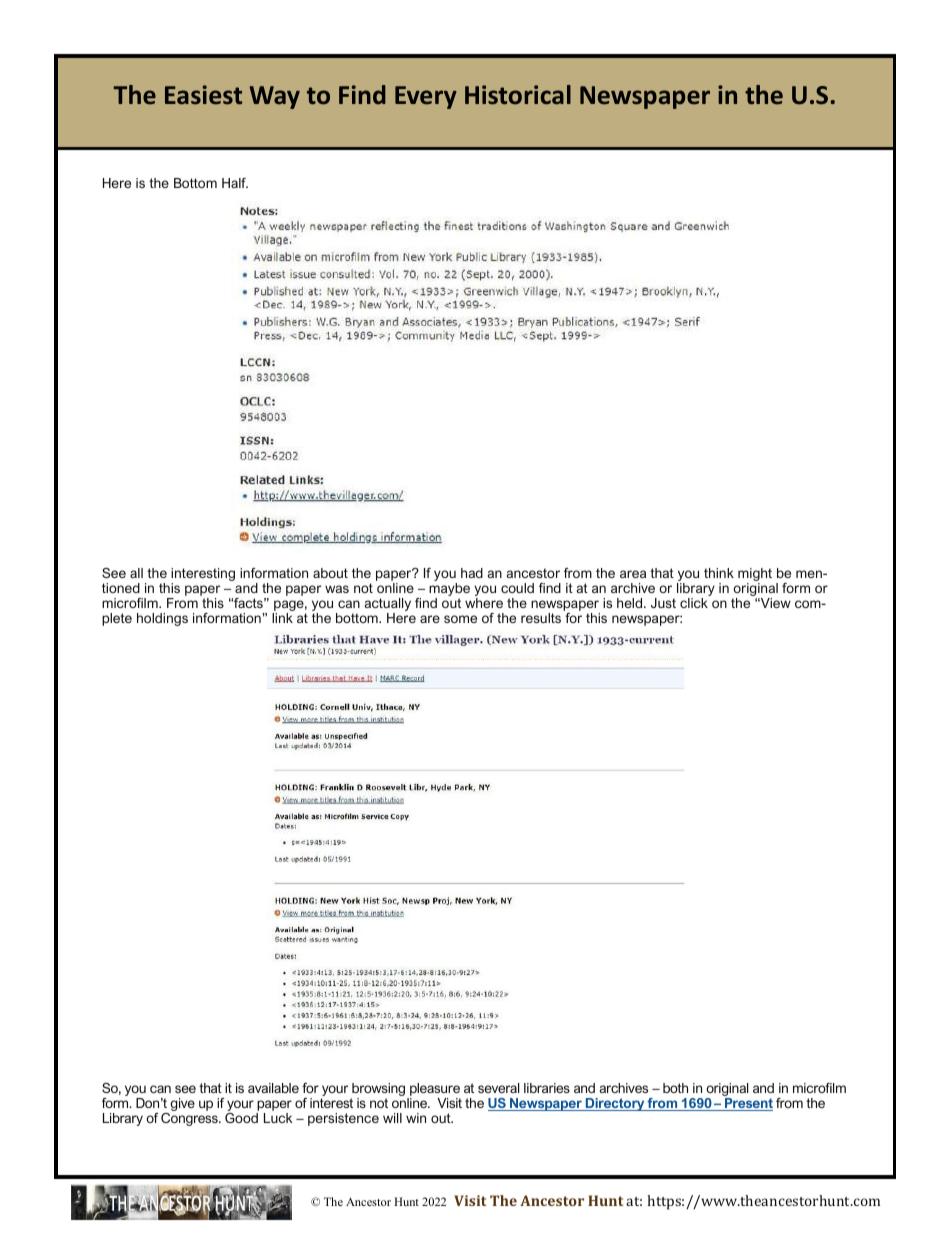 The image size is (952, 1233). I want to click on Good, so click(242, 1116).
